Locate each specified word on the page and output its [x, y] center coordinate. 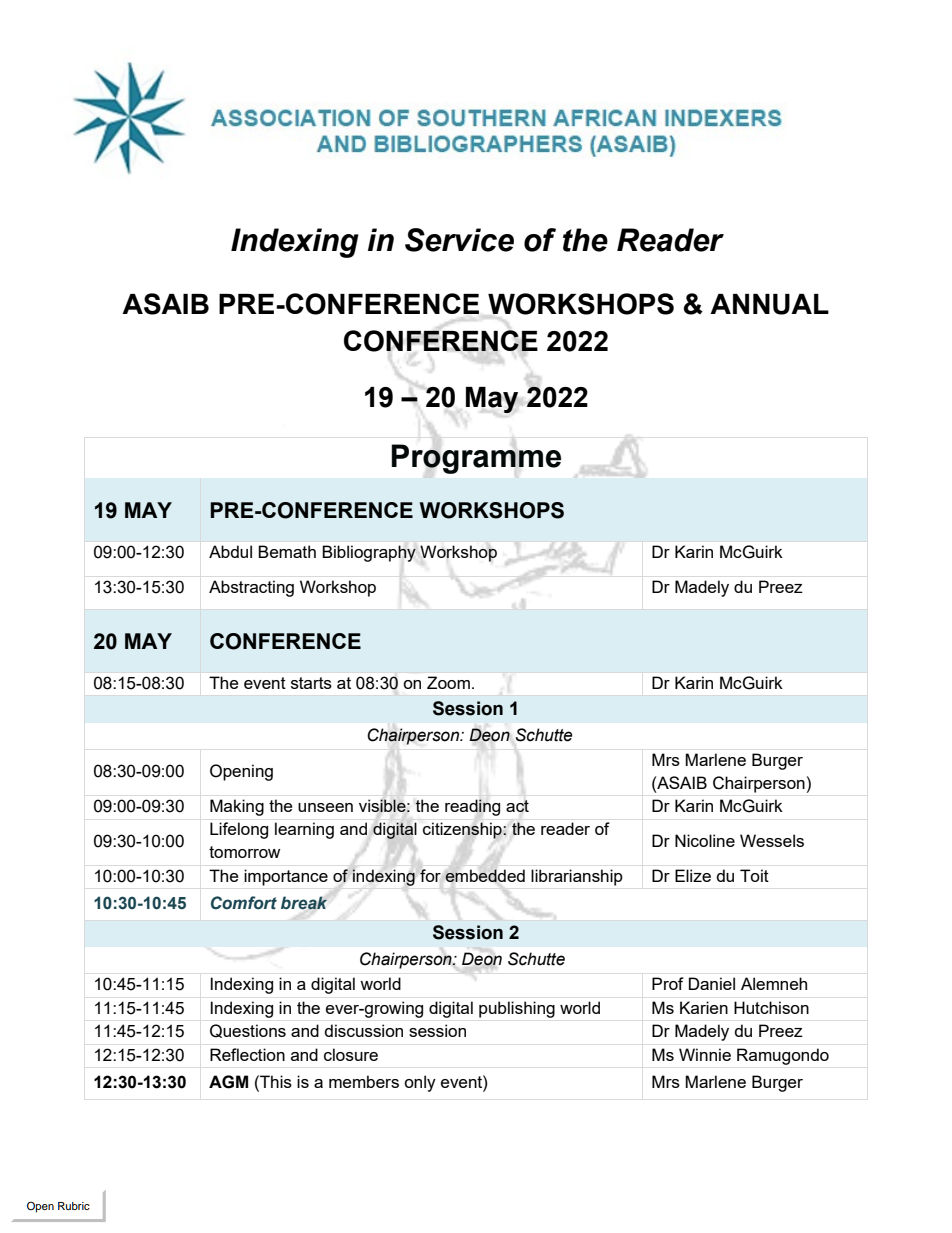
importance [286, 877]
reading [472, 807]
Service [459, 240]
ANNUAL [769, 304]
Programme [476, 459]
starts [311, 683]
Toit [754, 875]
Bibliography [369, 553]
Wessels [772, 840]
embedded [485, 875]
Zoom [448, 682]
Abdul [230, 551]
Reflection [247, 1054]
